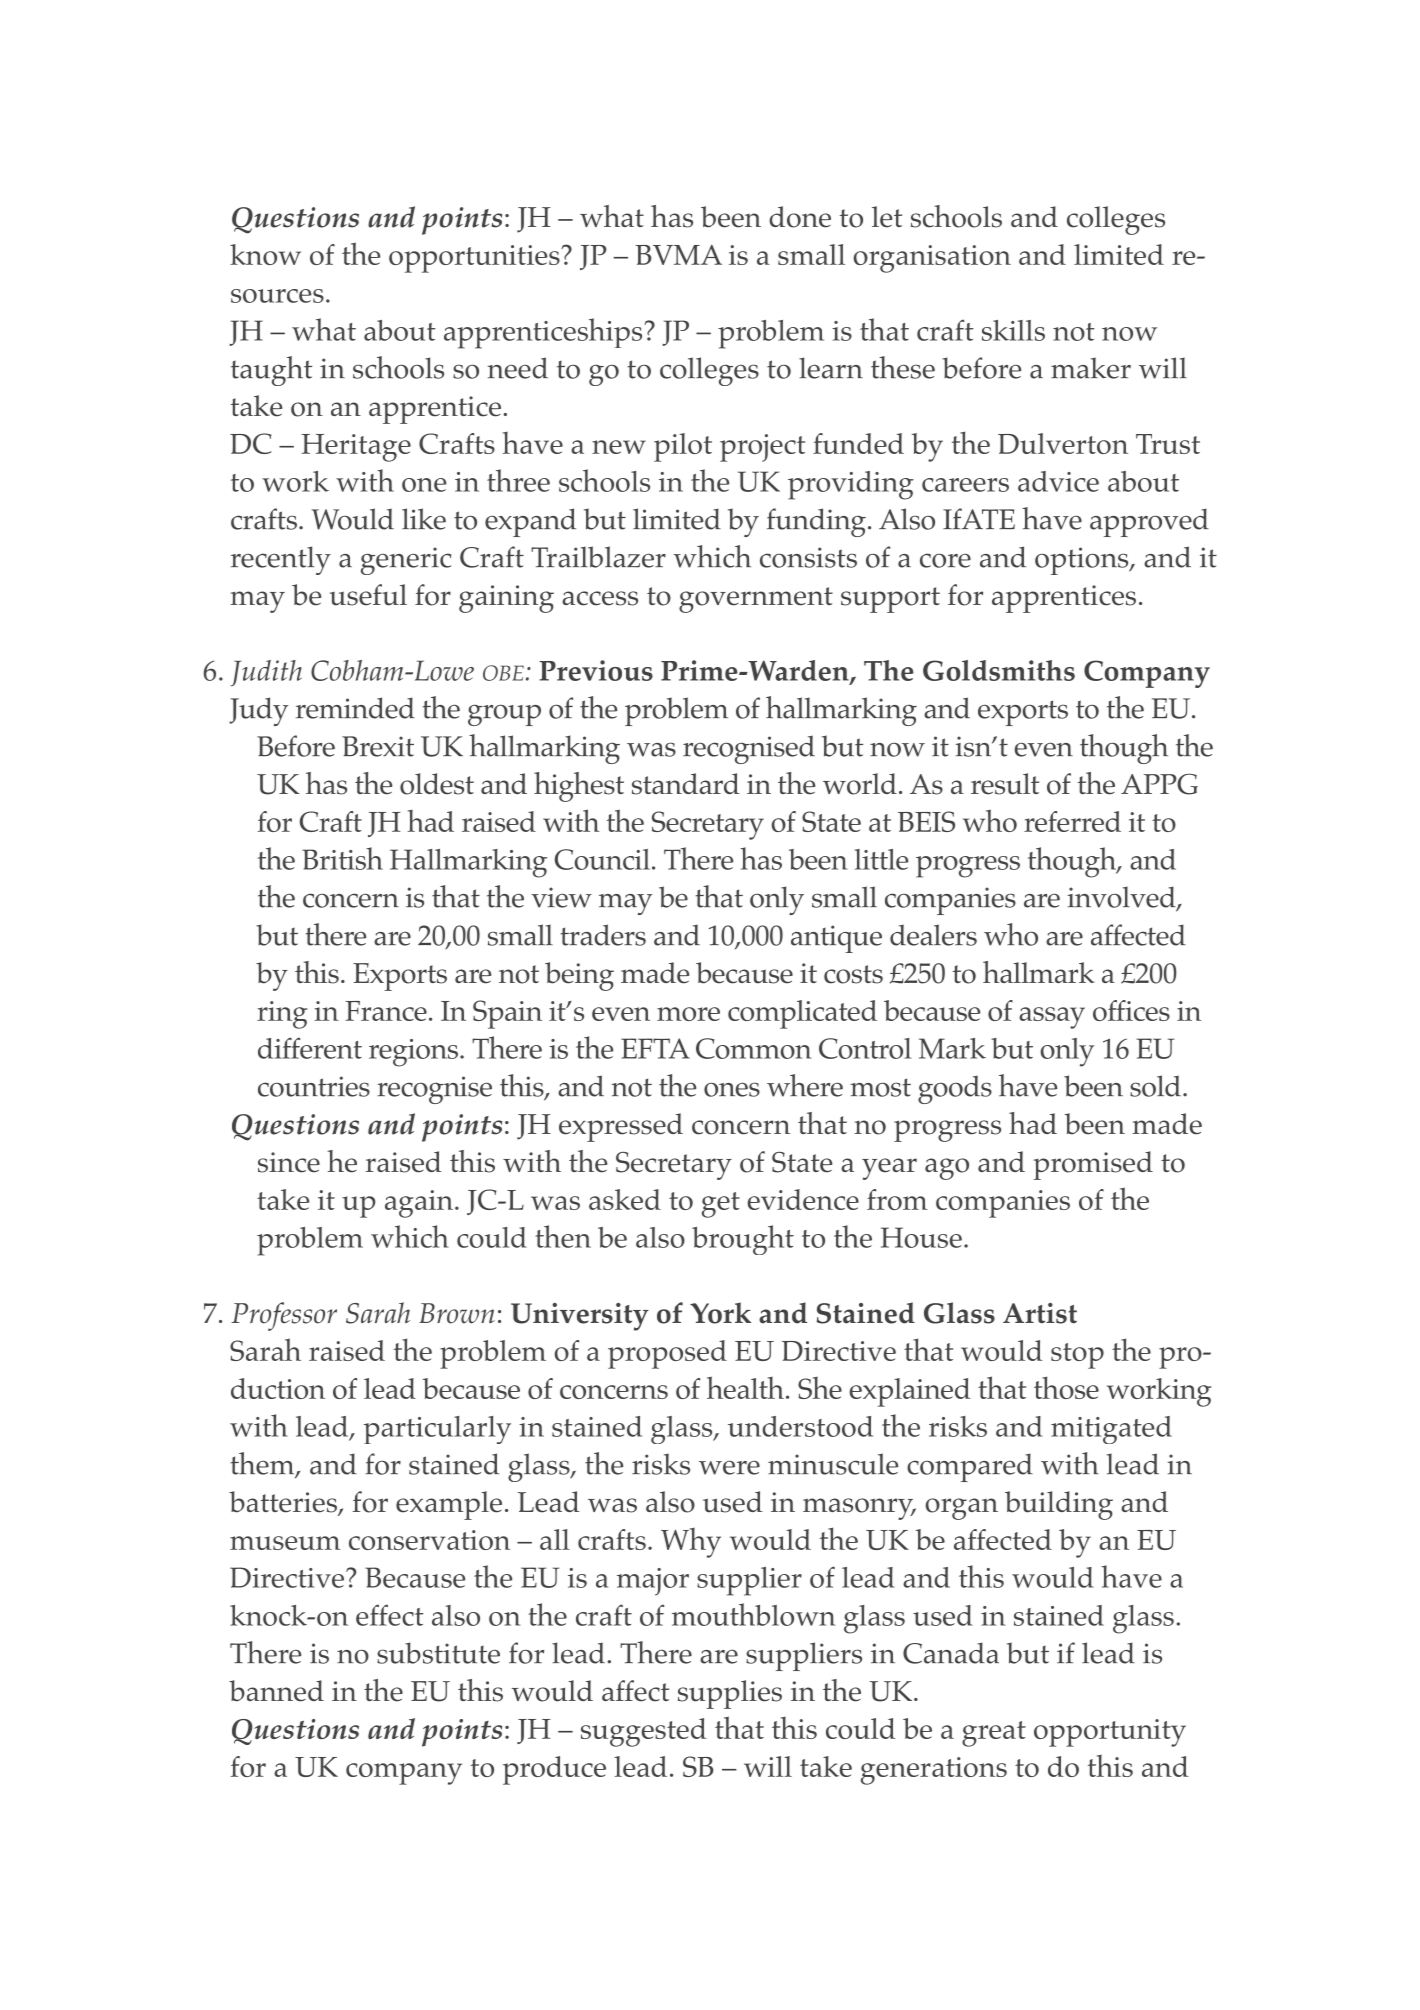 The height and width of the screenshot is (2010, 1420). Describe the element at coordinates (276, 1691) in the screenshot. I see `banned` at that location.
